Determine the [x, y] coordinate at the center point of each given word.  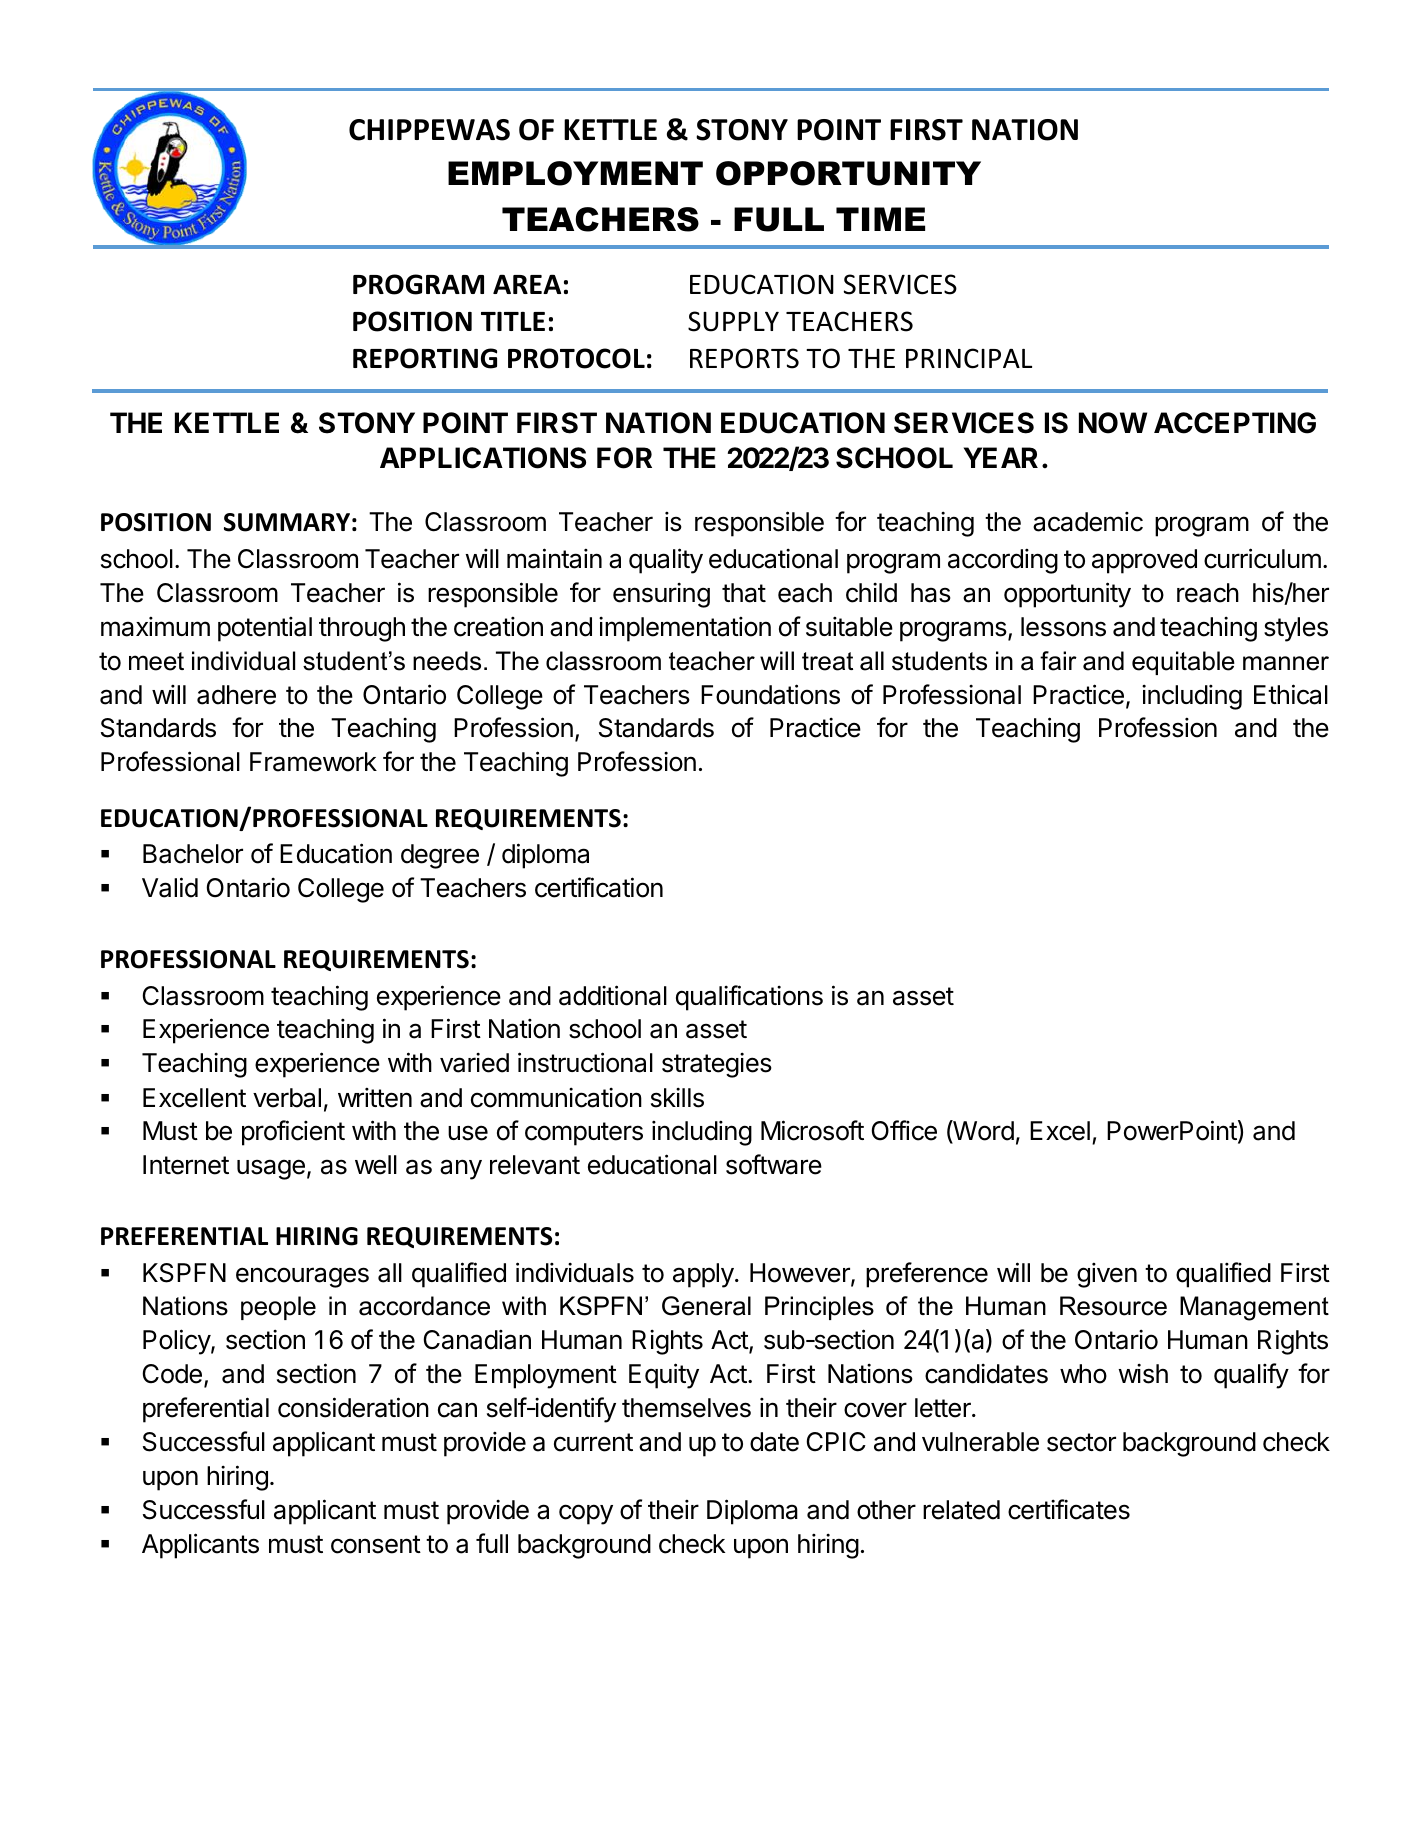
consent [376, 1544]
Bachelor [193, 854]
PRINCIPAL [969, 358]
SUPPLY [733, 321]
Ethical [1291, 694]
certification [599, 887]
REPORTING [425, 358]
